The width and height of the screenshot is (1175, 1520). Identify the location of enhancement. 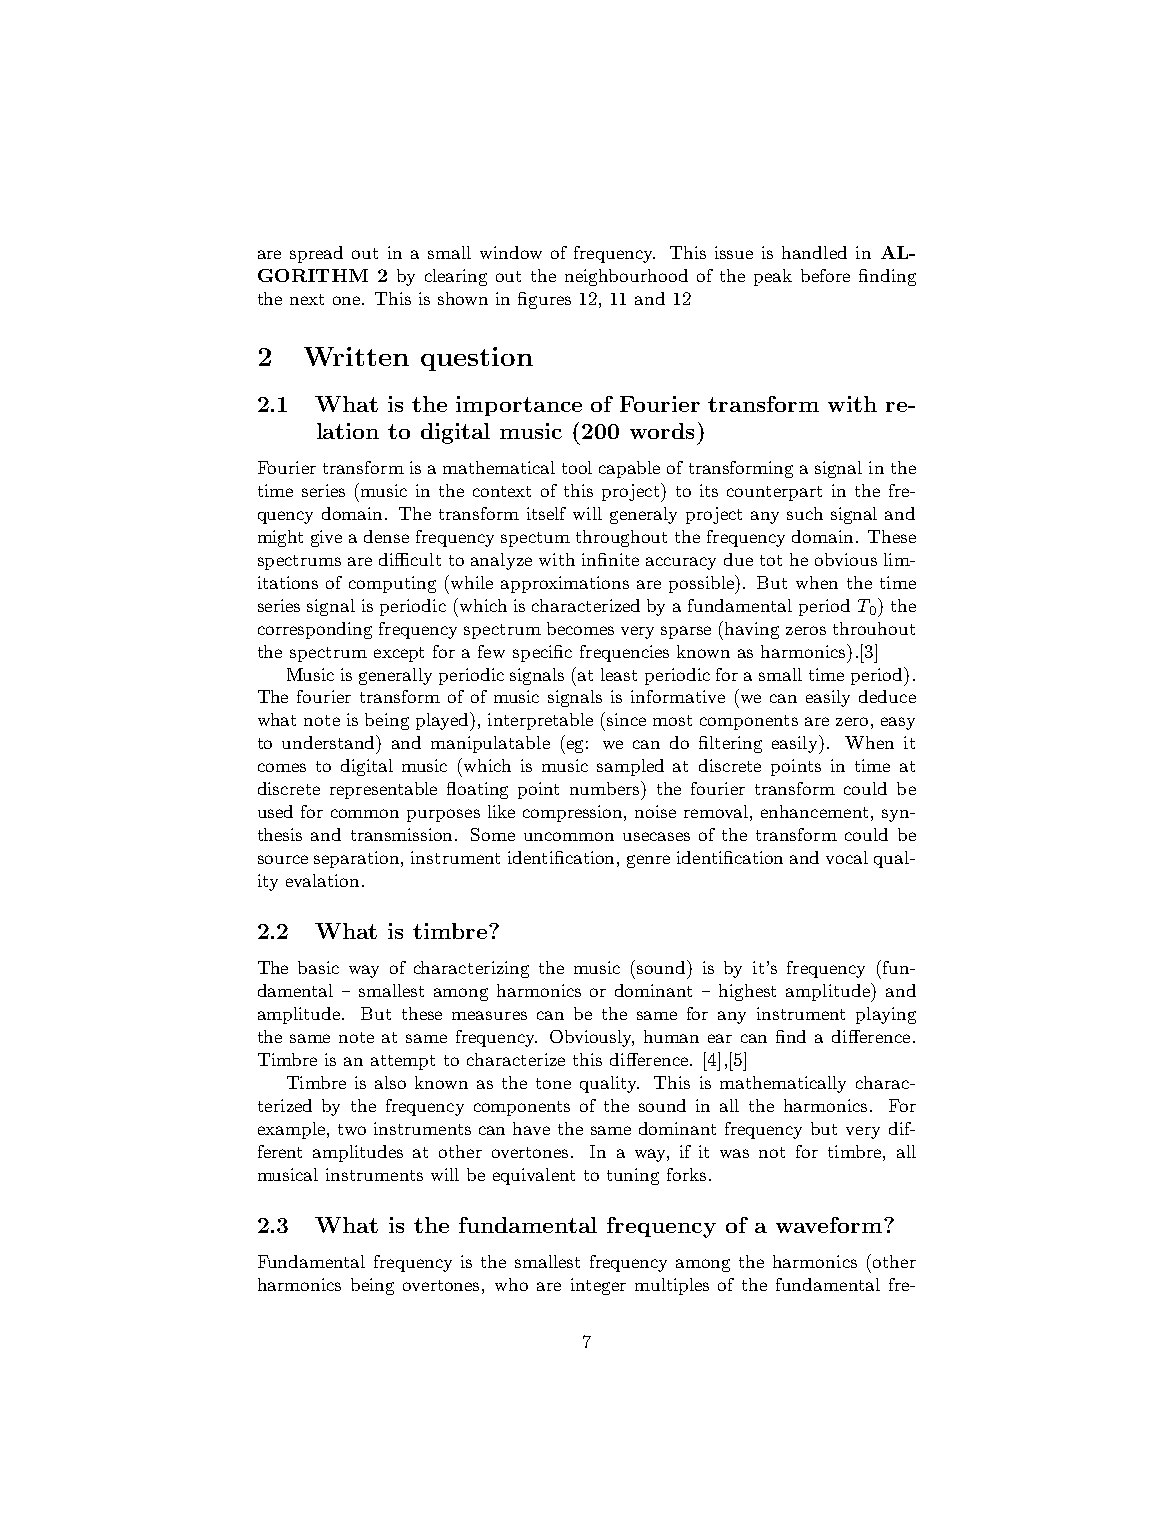
(814, 811).
